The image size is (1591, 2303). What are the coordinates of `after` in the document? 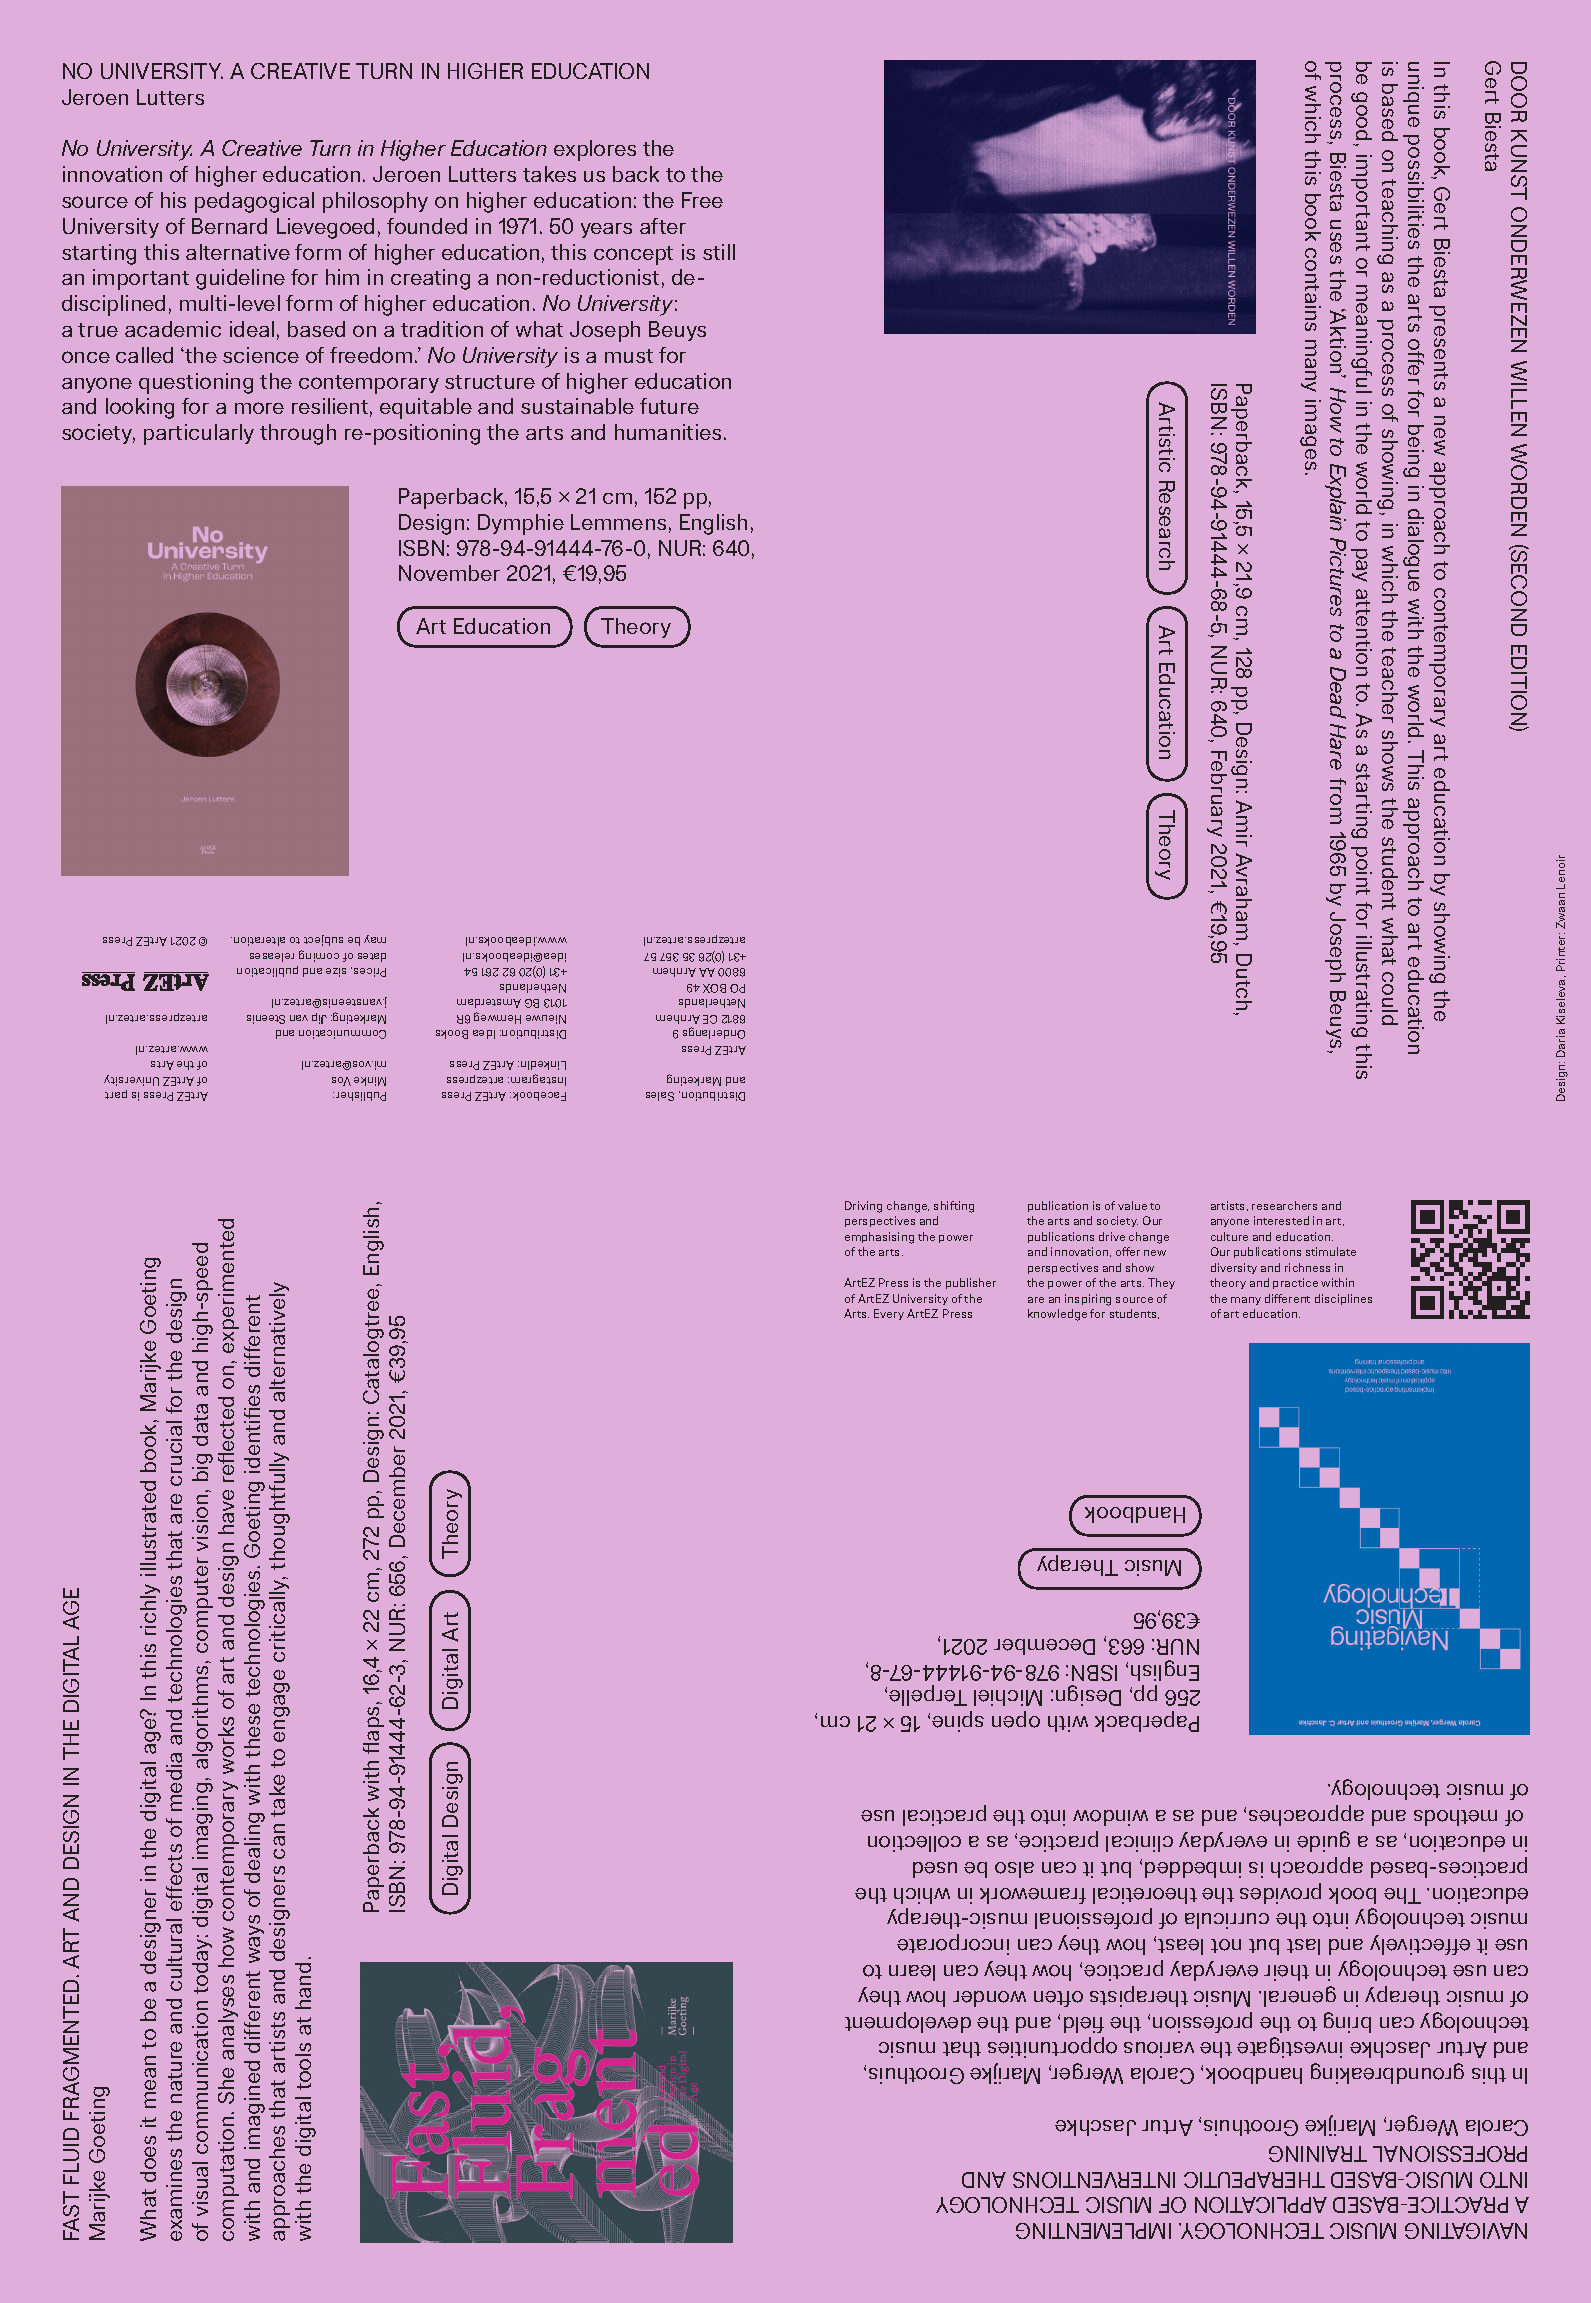 It's located at (663, 226).
